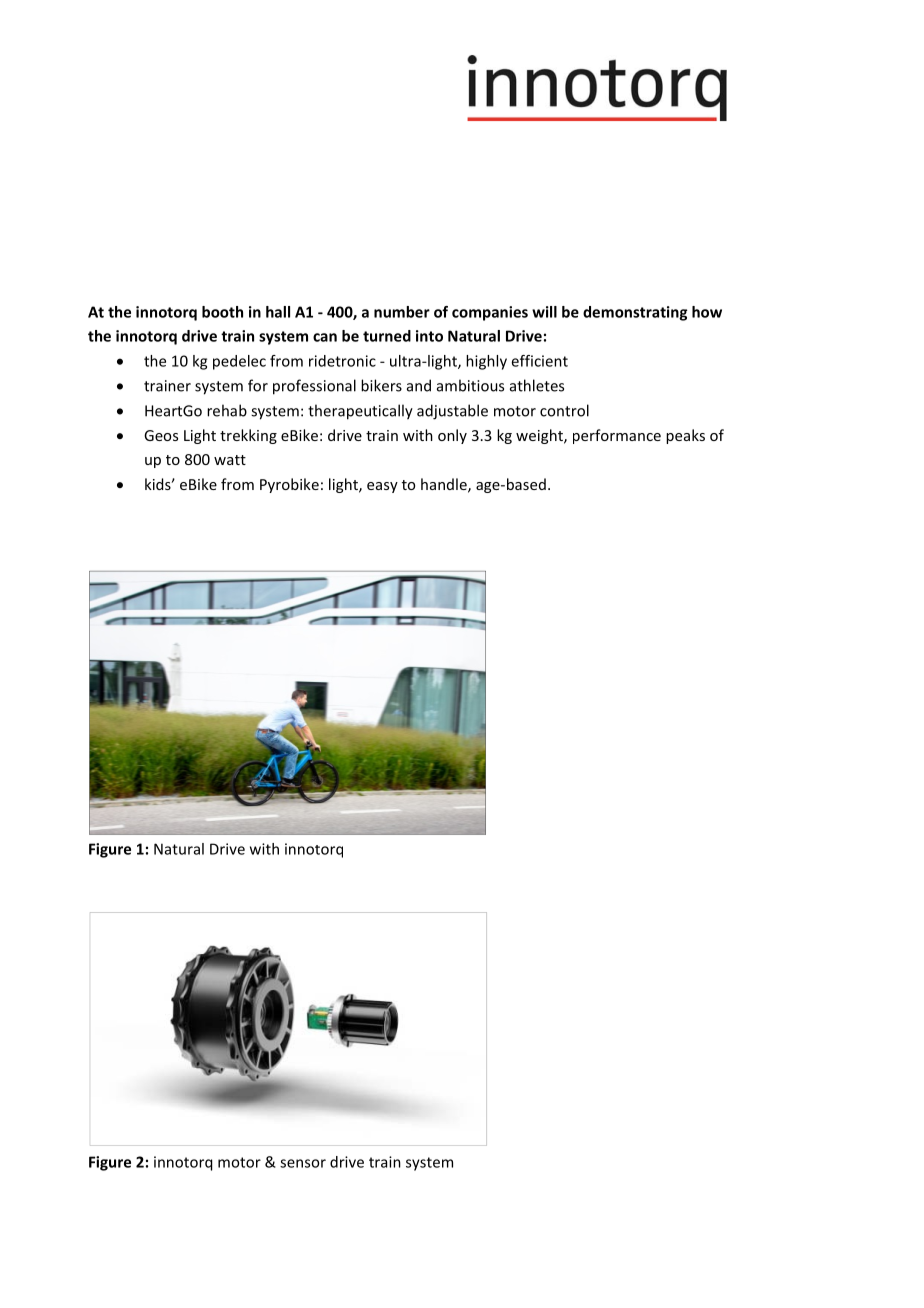 This page has height=1308, width=924. What do you see at coordinates (382, 487) in the page?
I see `easy` at bounding box center [382, 487].
